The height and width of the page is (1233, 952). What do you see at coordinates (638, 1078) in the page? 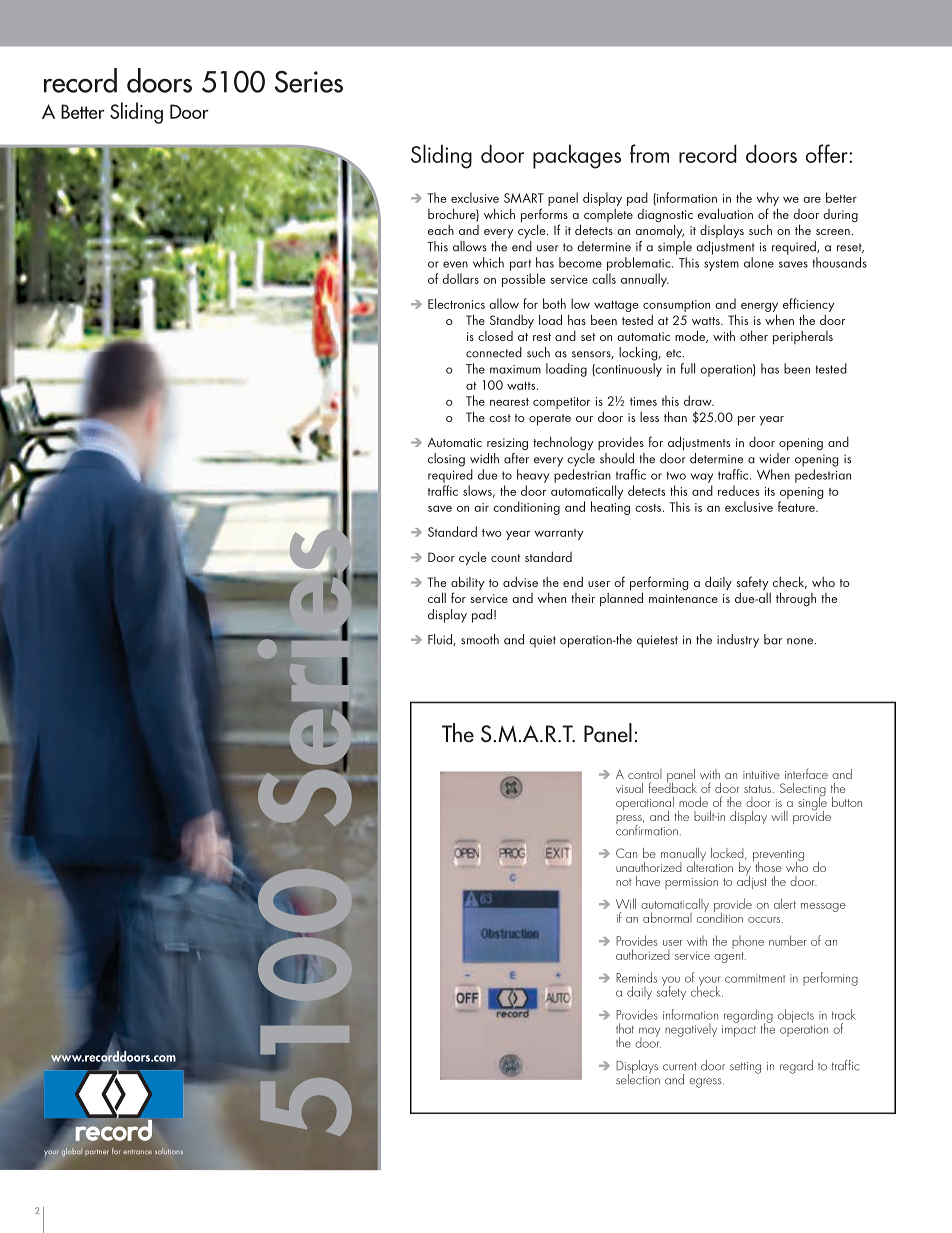
I see `selection` at bounding box center [638, 1078].
